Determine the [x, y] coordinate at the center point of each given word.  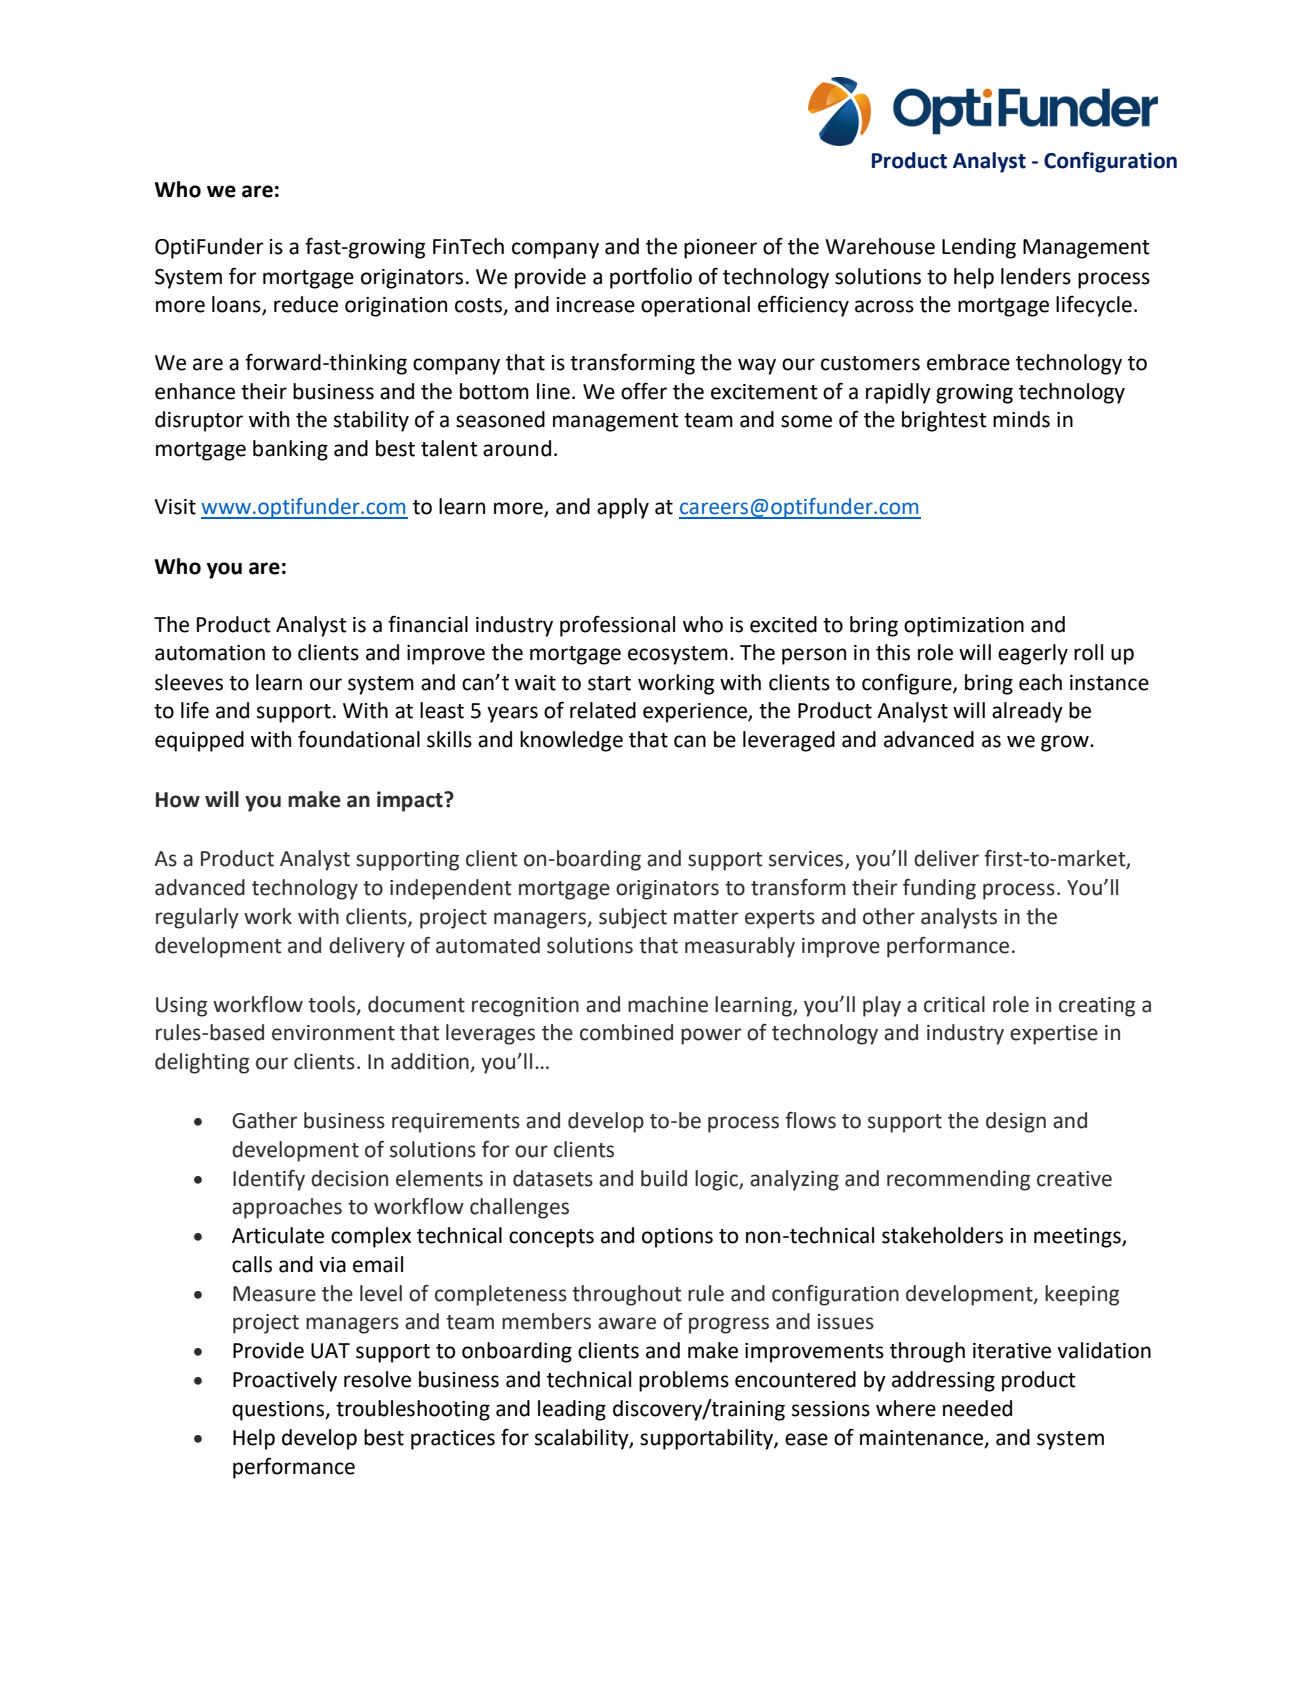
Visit [175, 507]
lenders [1036, 276]
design [1016, 1122]
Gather [265, 1120]
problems [684, 1381]
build [664, 1178]
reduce [306, 304]
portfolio [651, 278]
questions [279, 1411]
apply [623, 508]
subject [633, 918]
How [178, 800]
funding [939, 889]
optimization [964, 627]
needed [977, 1408]
